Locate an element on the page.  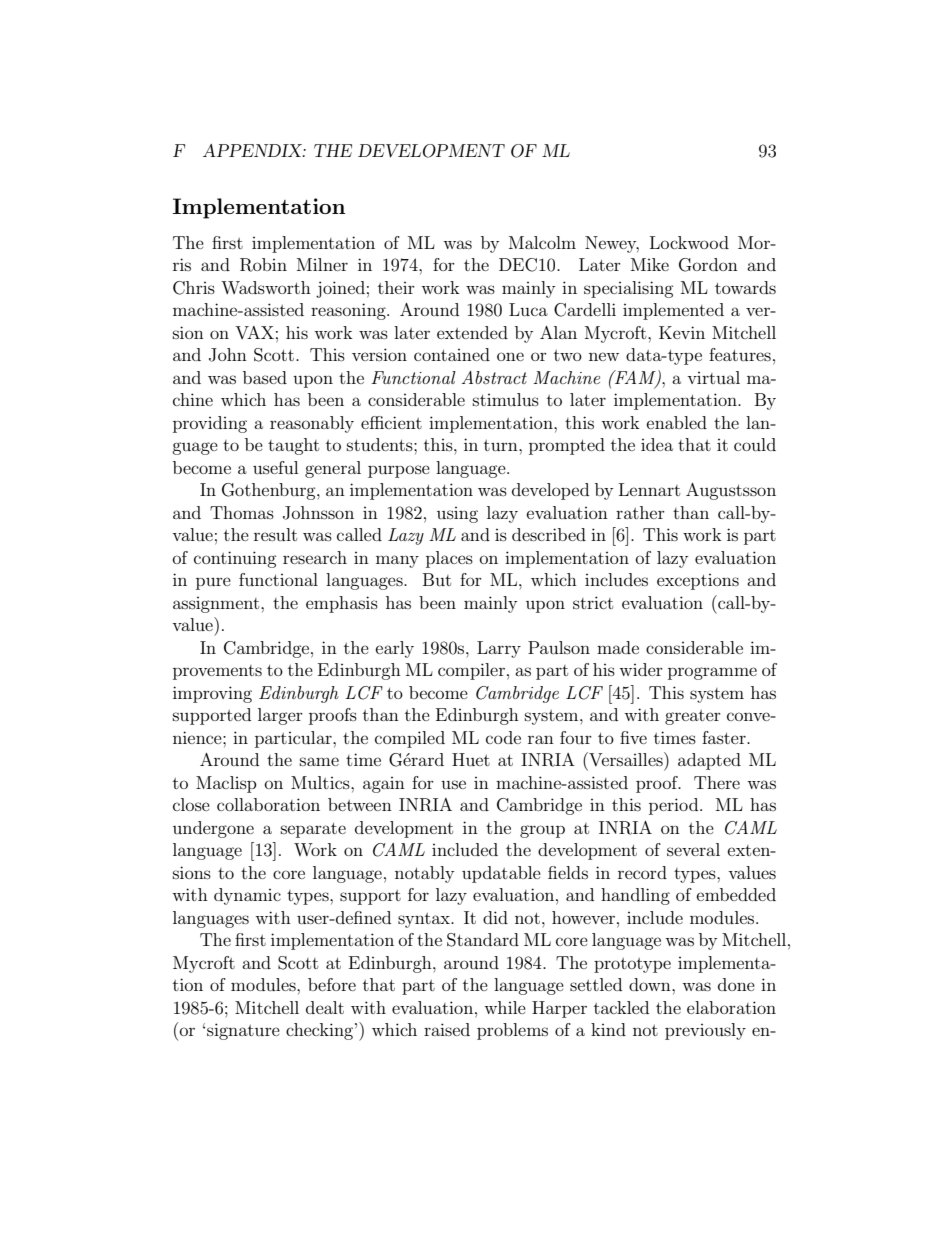
signature is located at coordinates (243, 1031).
